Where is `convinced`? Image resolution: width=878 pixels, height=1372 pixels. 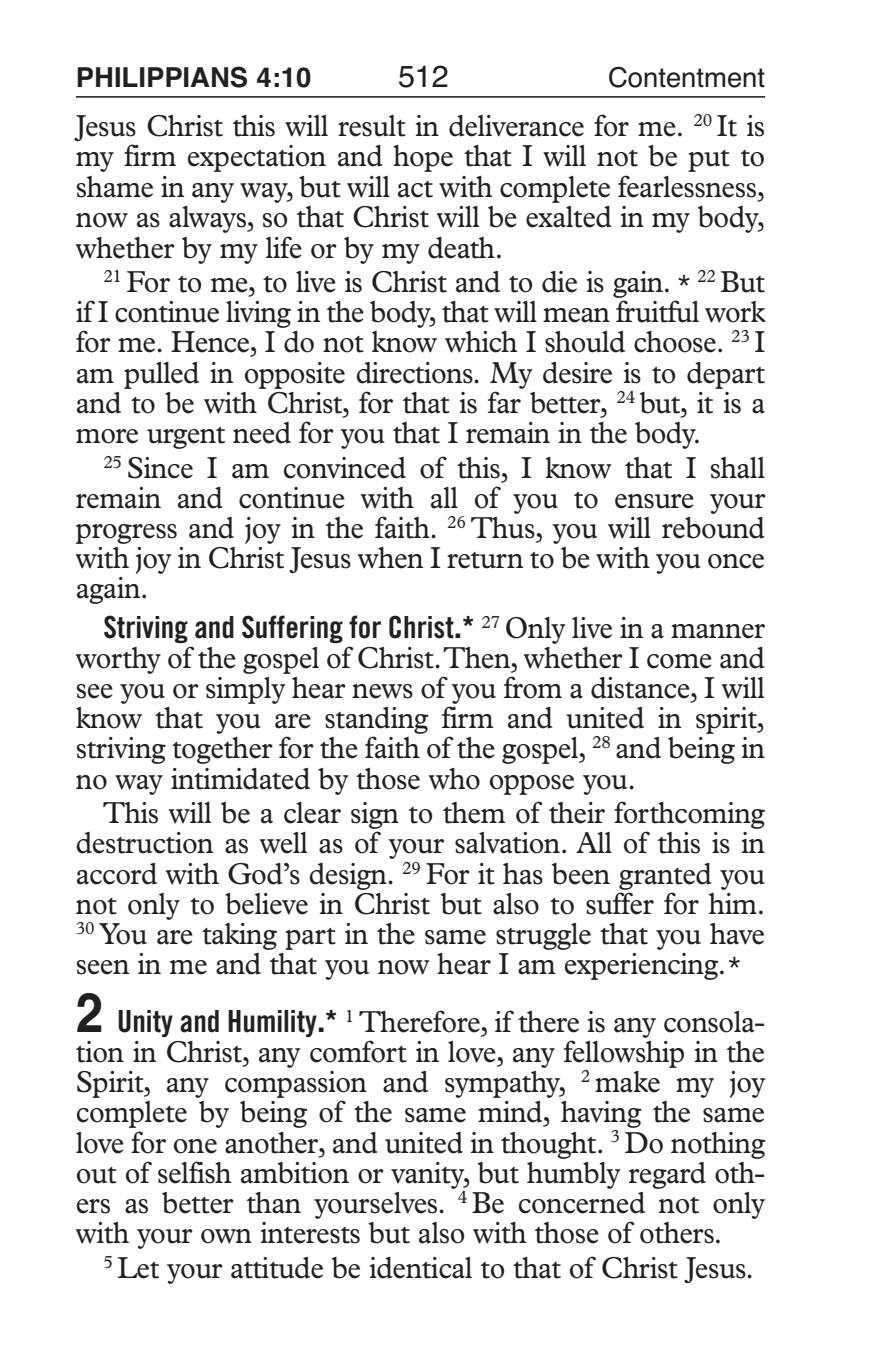
convinced is located at coordinates (345, 468).
